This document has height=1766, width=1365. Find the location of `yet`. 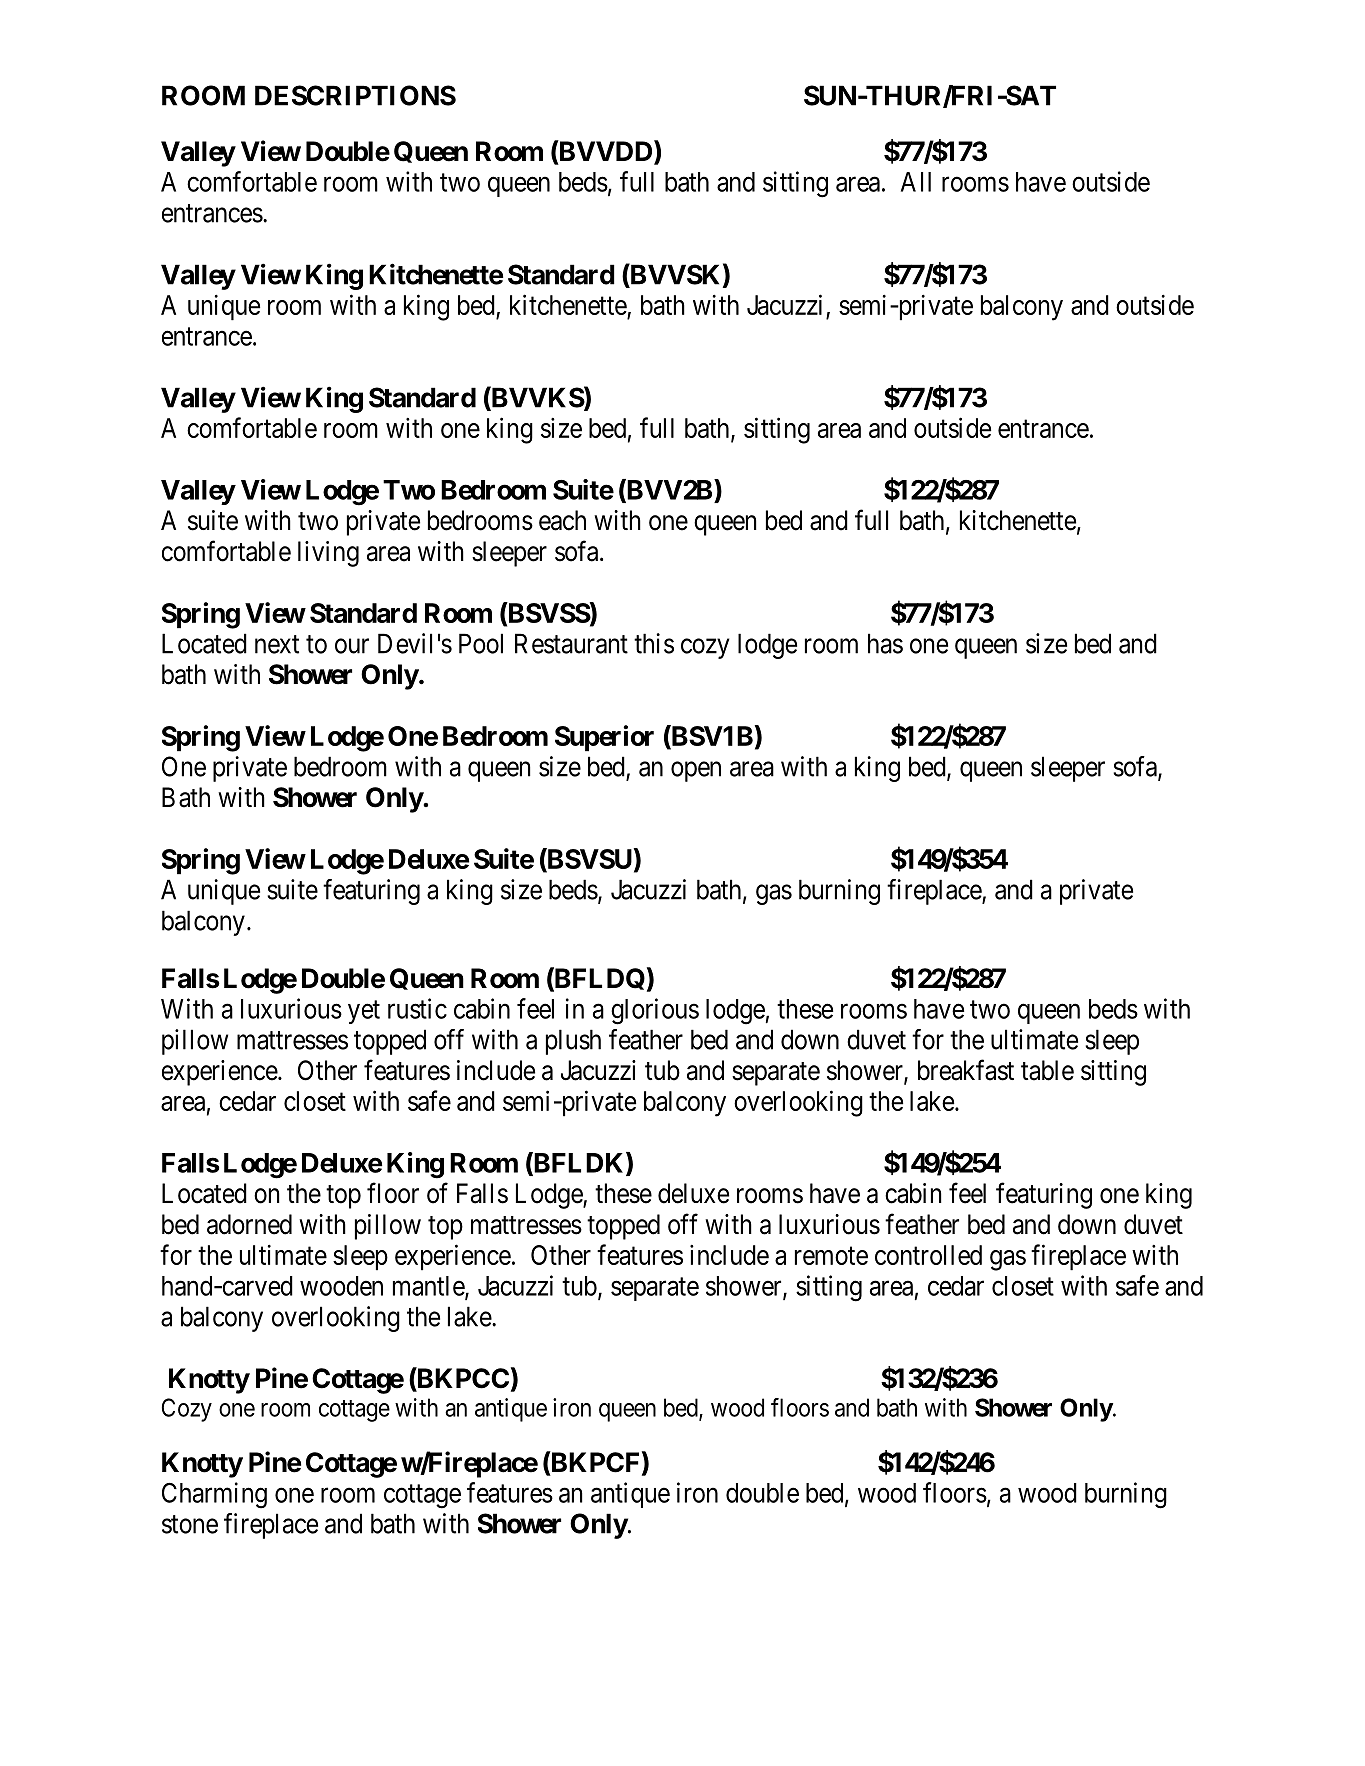

yet is located at coordinates (364, 1012).
